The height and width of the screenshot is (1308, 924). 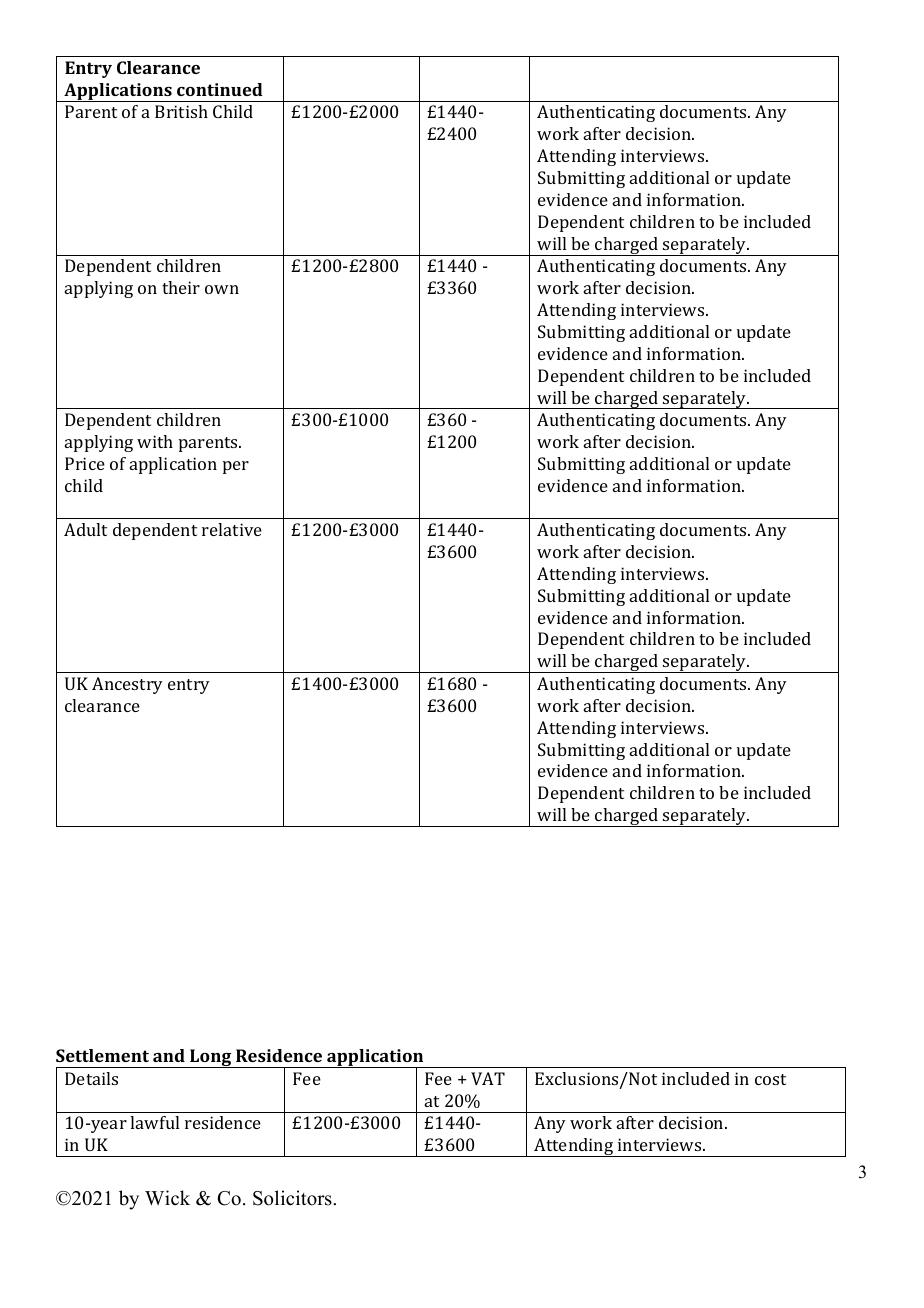 What do you see at coordinates (232, 529) in the screenshot?
I see `relative` at bounding box center [232, 529].
